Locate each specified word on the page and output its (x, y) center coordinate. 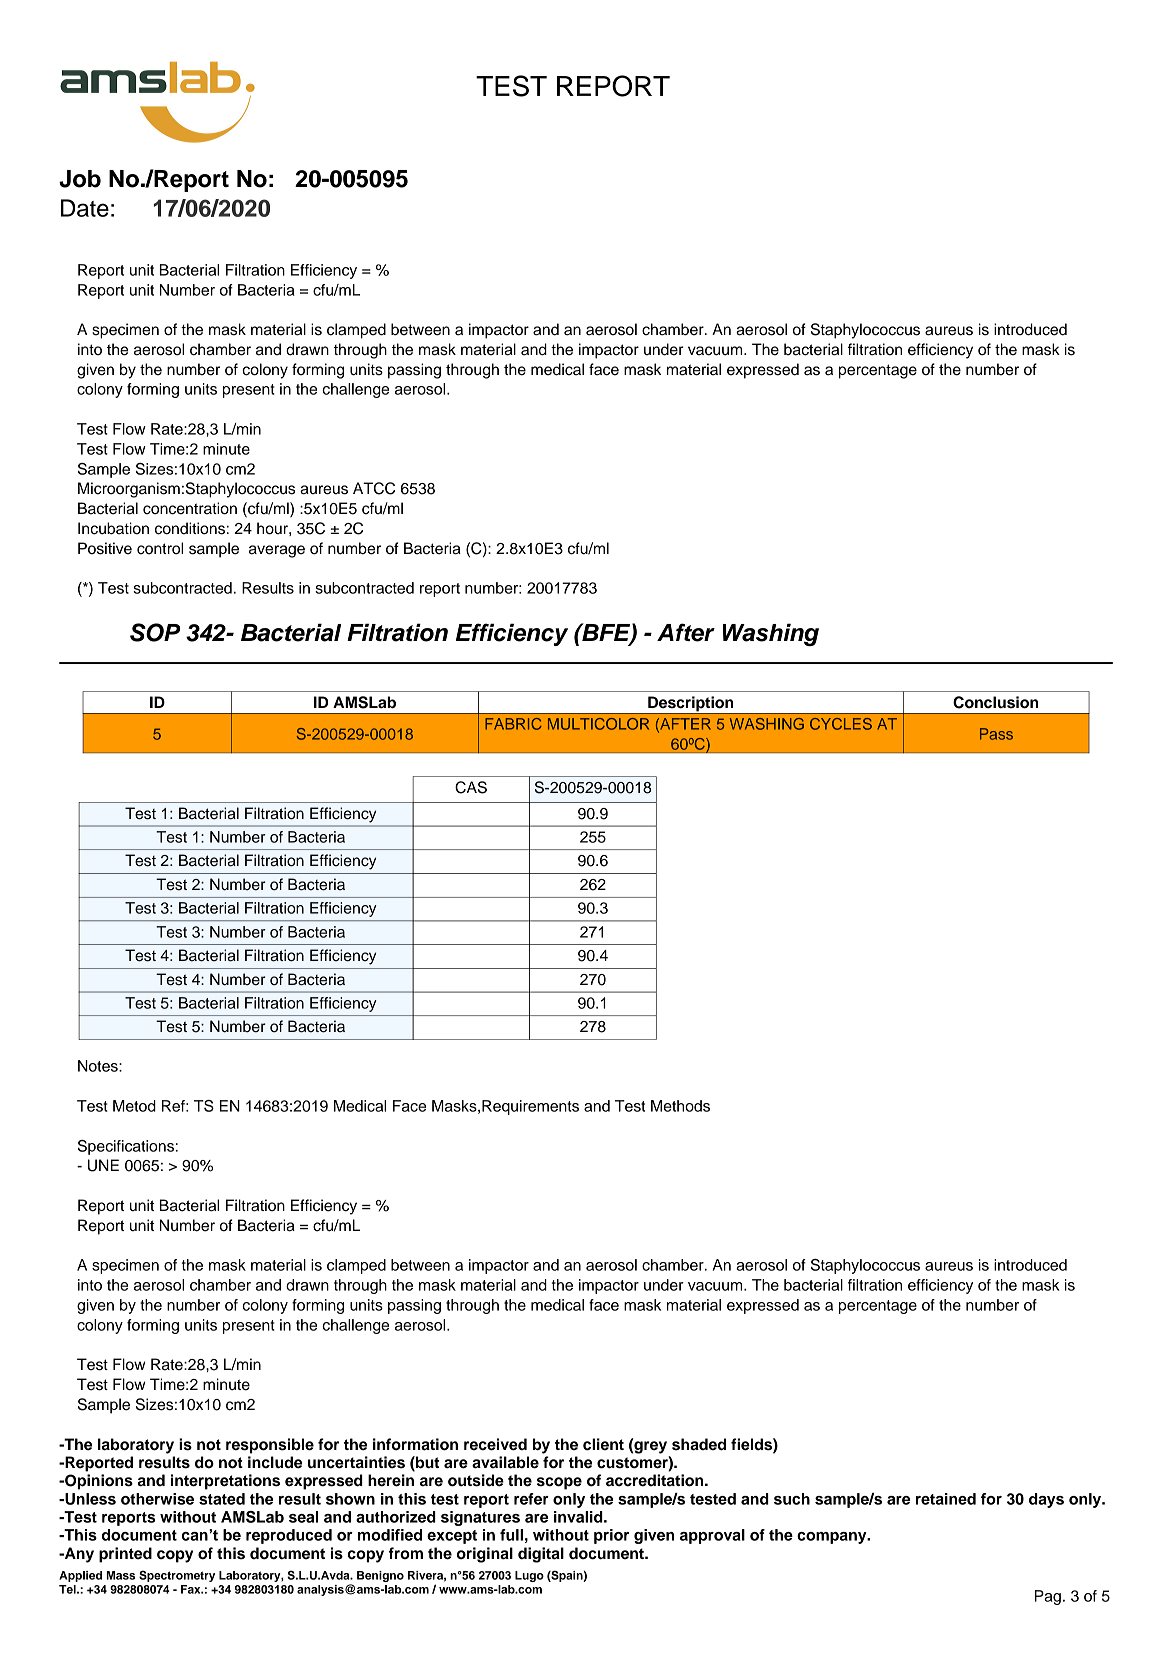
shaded (699, 1444)
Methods (680, 1106)
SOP (155, 632)
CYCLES (841, 724)
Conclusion (995, 702)
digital (541, 1555)
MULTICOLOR (598, 724)
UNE (103, 1165)
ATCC (374, 488)
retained (946, 1499)
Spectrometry (177, 1576)
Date (85, 208)
